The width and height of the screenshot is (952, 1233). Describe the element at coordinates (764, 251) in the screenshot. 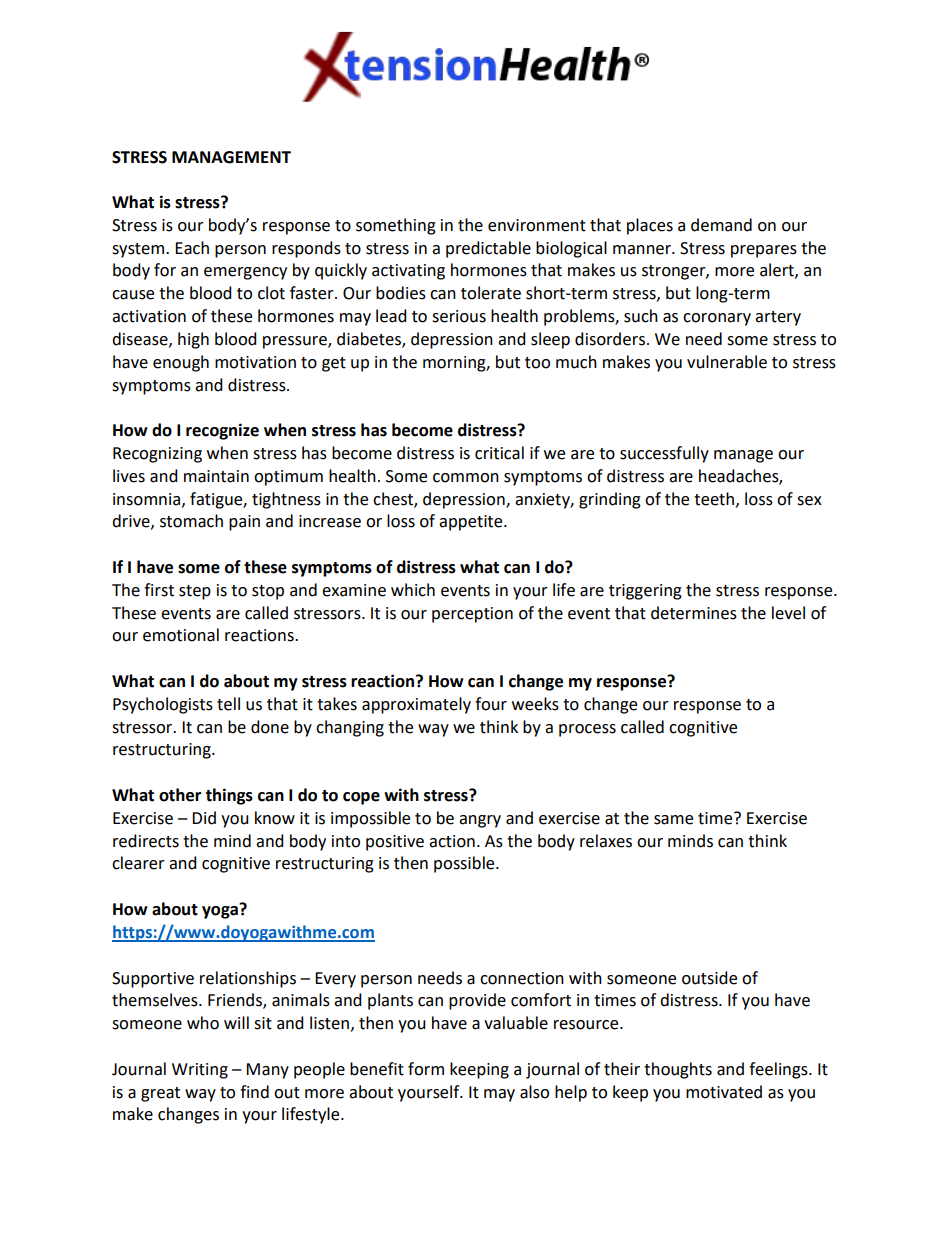

I see `prepares` at that location.
